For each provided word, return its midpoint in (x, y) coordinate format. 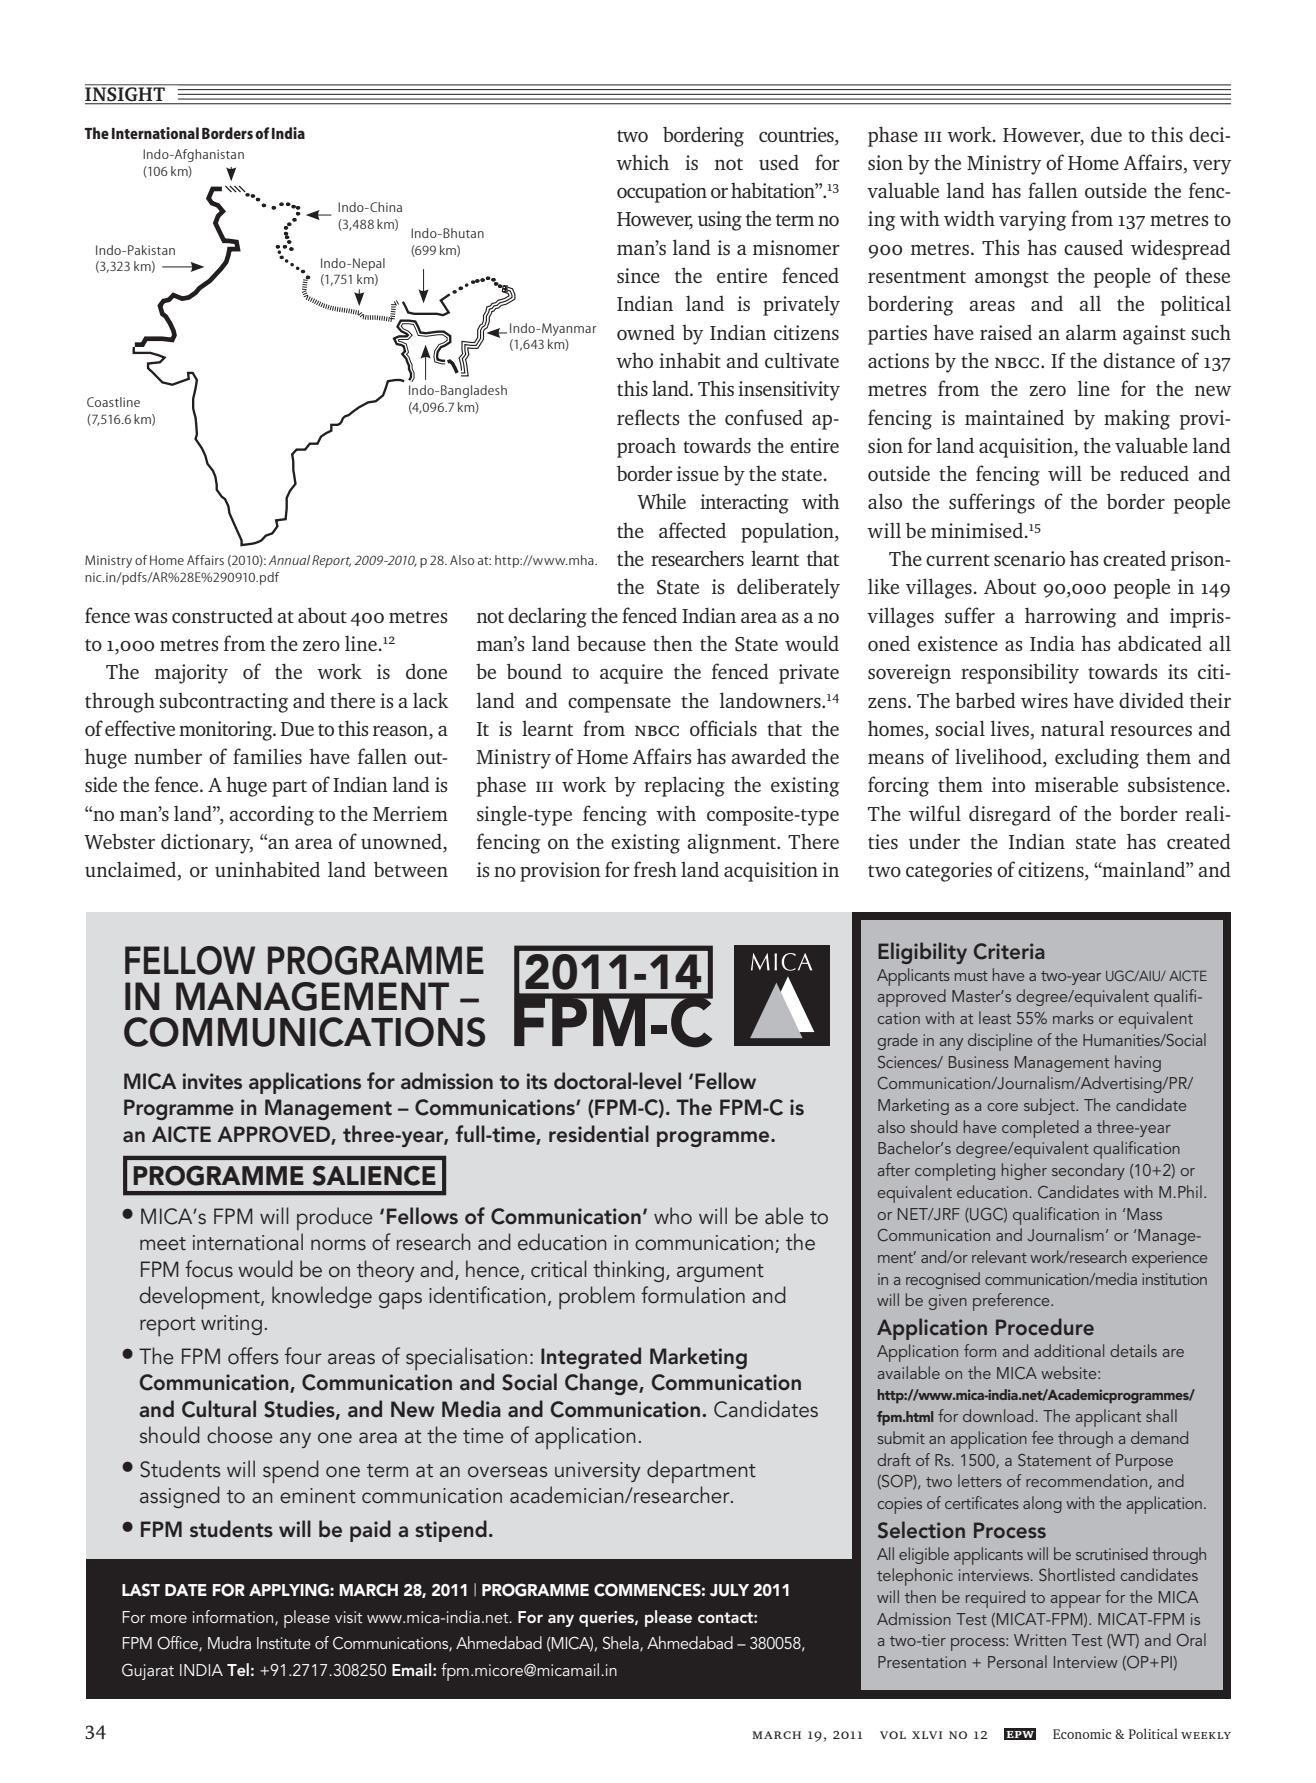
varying (1032, 221)
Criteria (1009, 951)
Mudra (229, 1642)
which (642, 162)
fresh (655, 869)
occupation (662, 193)
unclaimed (132, 870)
